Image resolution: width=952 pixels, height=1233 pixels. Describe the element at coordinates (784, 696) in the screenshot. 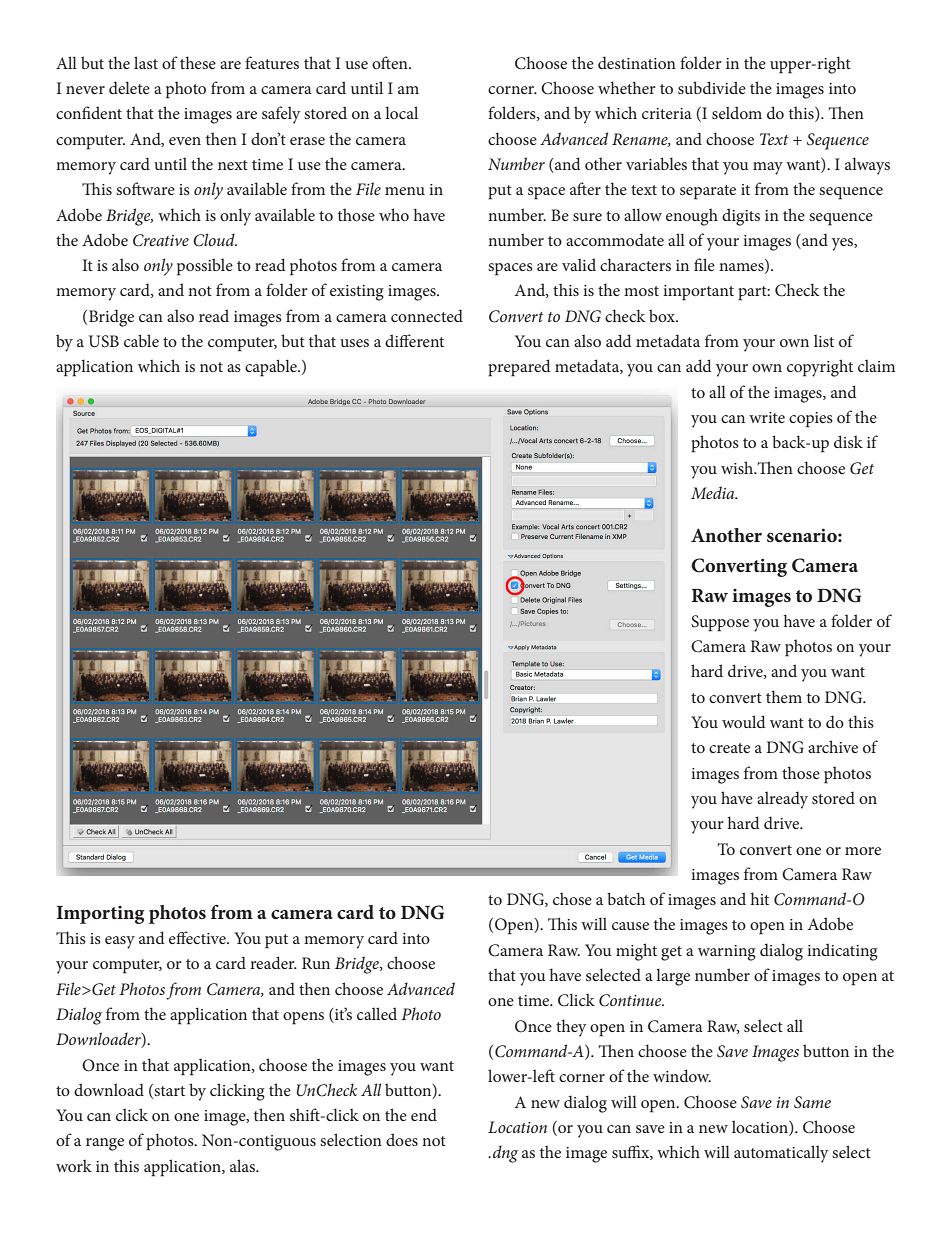

I see `them` at that location.
